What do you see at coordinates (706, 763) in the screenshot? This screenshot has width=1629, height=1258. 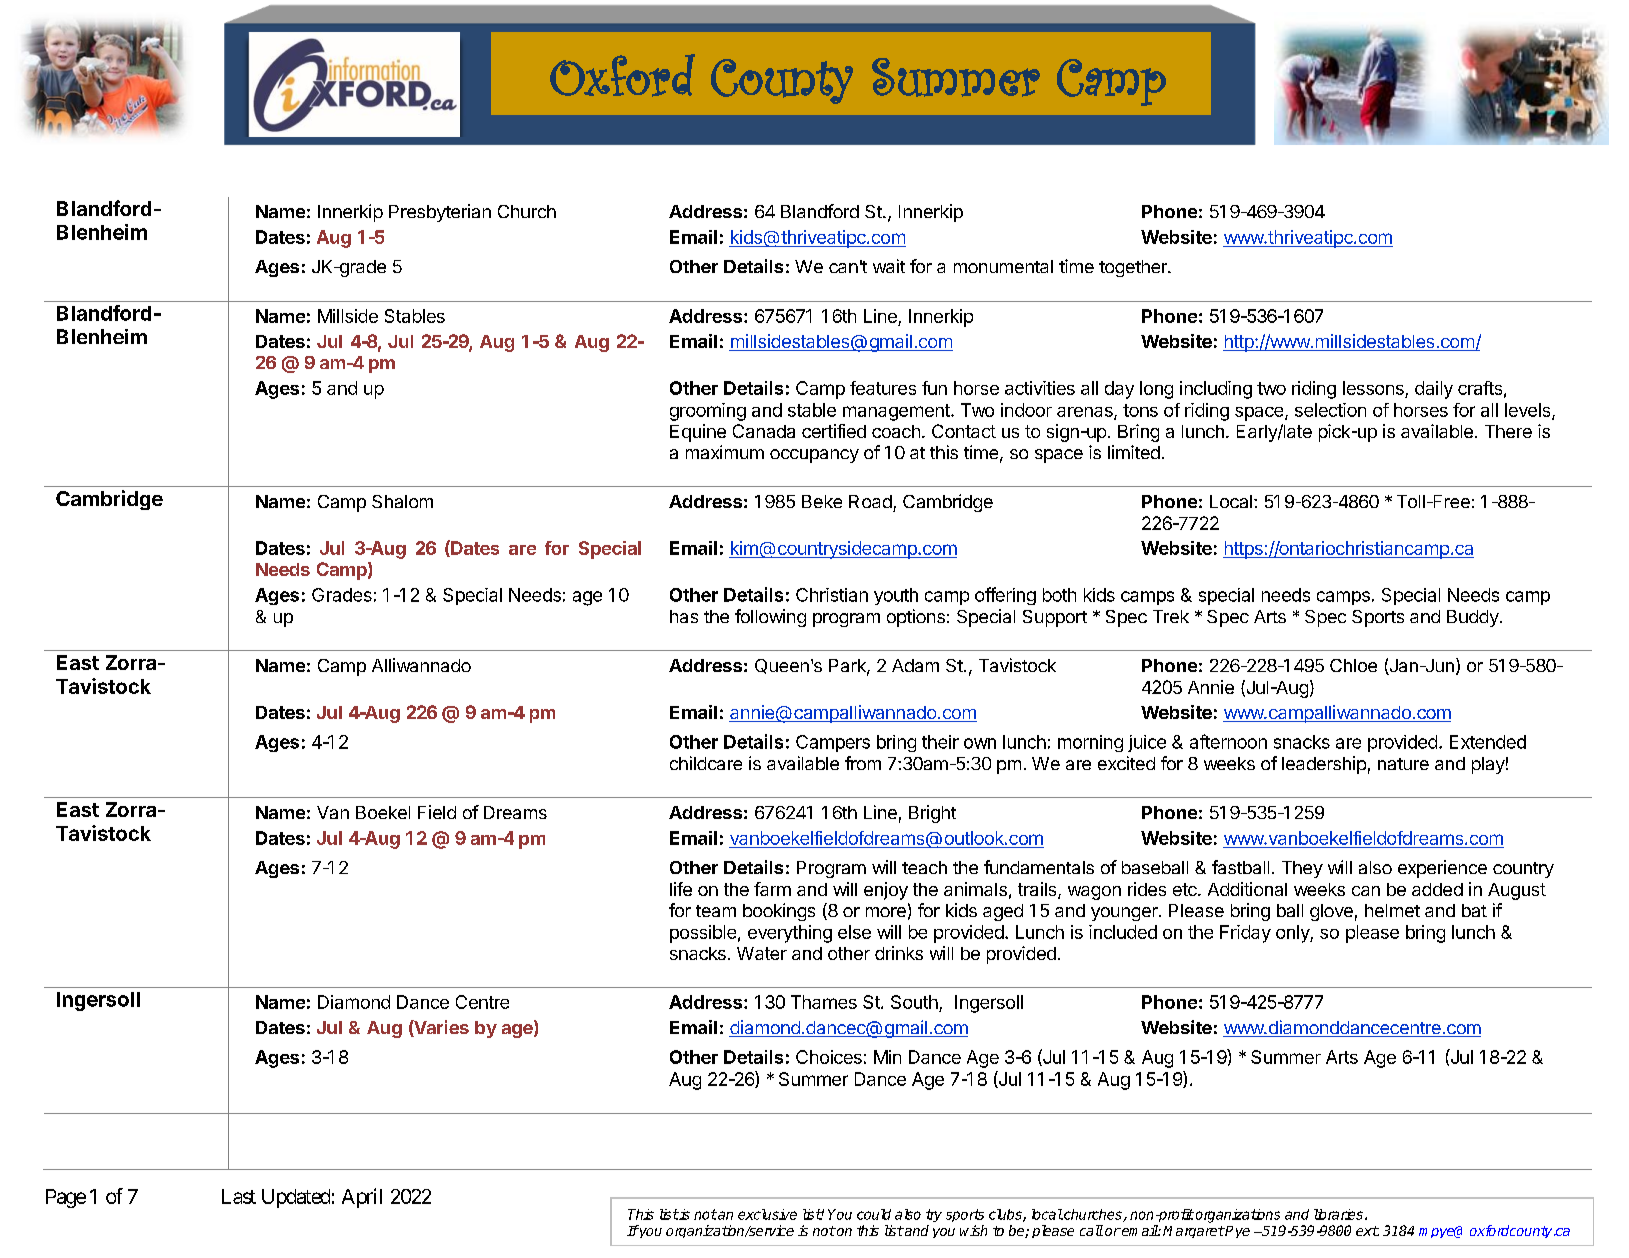 I see `childcare` at bounding box center [706, 763].
